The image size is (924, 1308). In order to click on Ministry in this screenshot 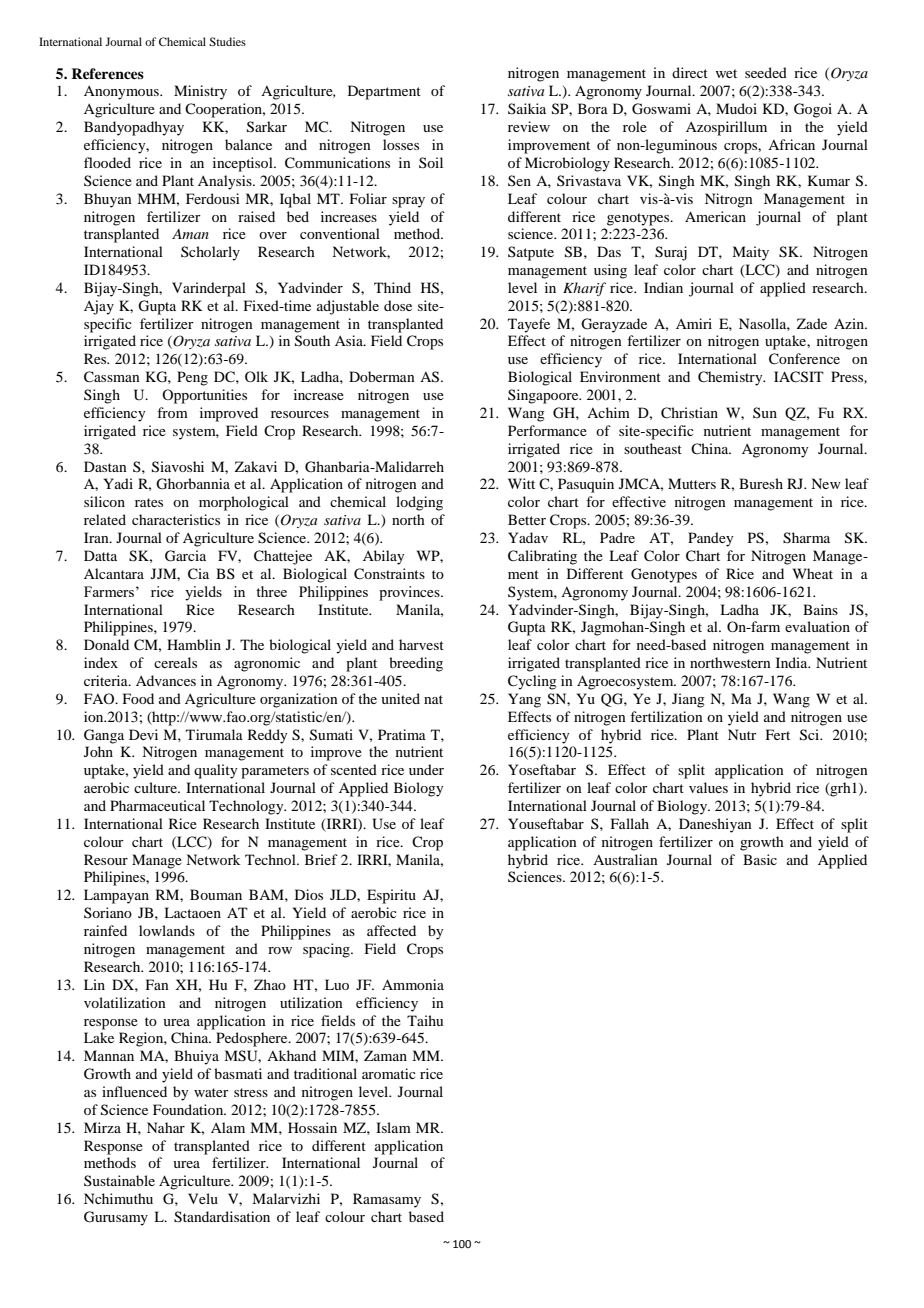, I will do `click(200, 92)`.
